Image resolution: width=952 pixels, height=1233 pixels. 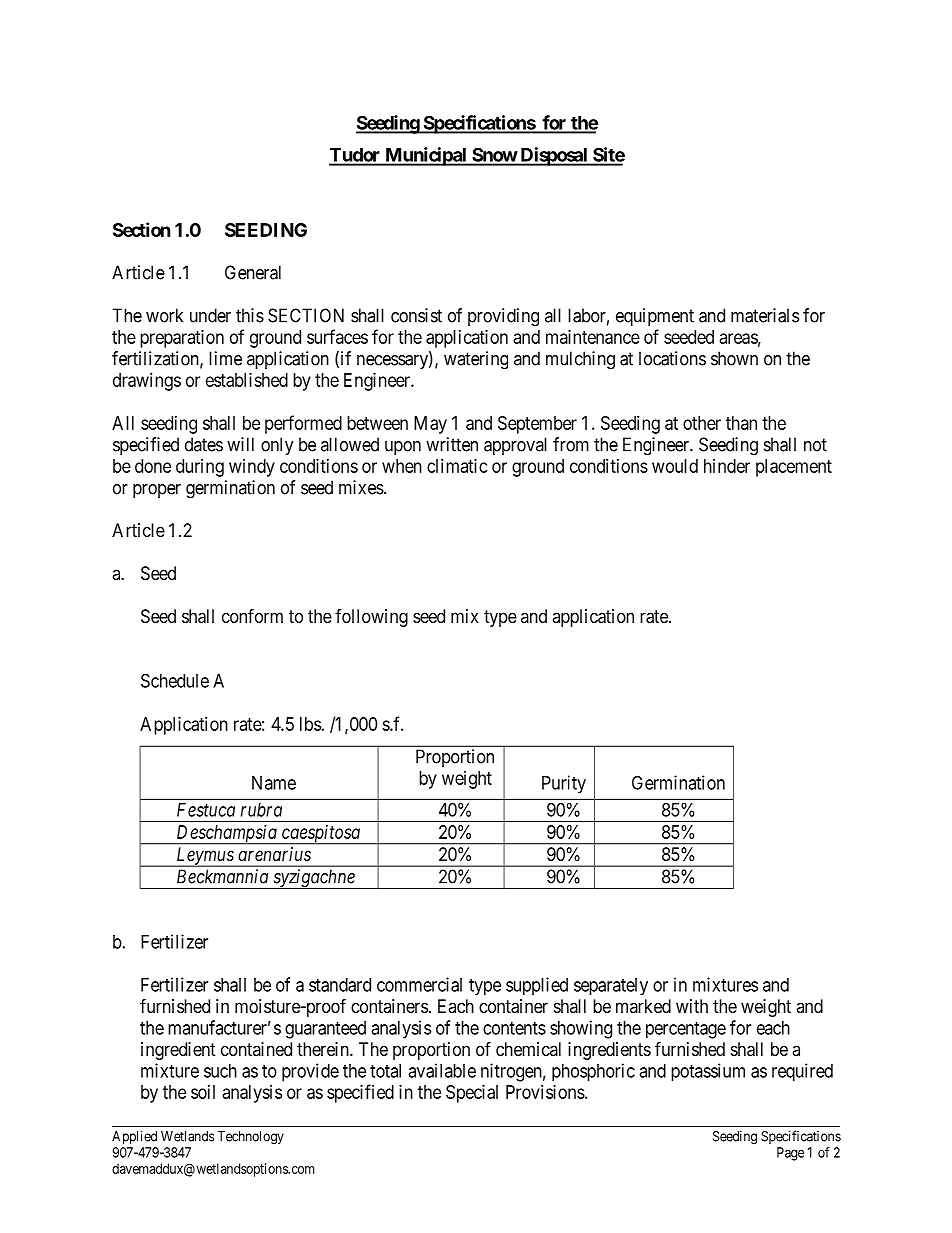 I want to click on rubra, so click(x=261, y=810).
